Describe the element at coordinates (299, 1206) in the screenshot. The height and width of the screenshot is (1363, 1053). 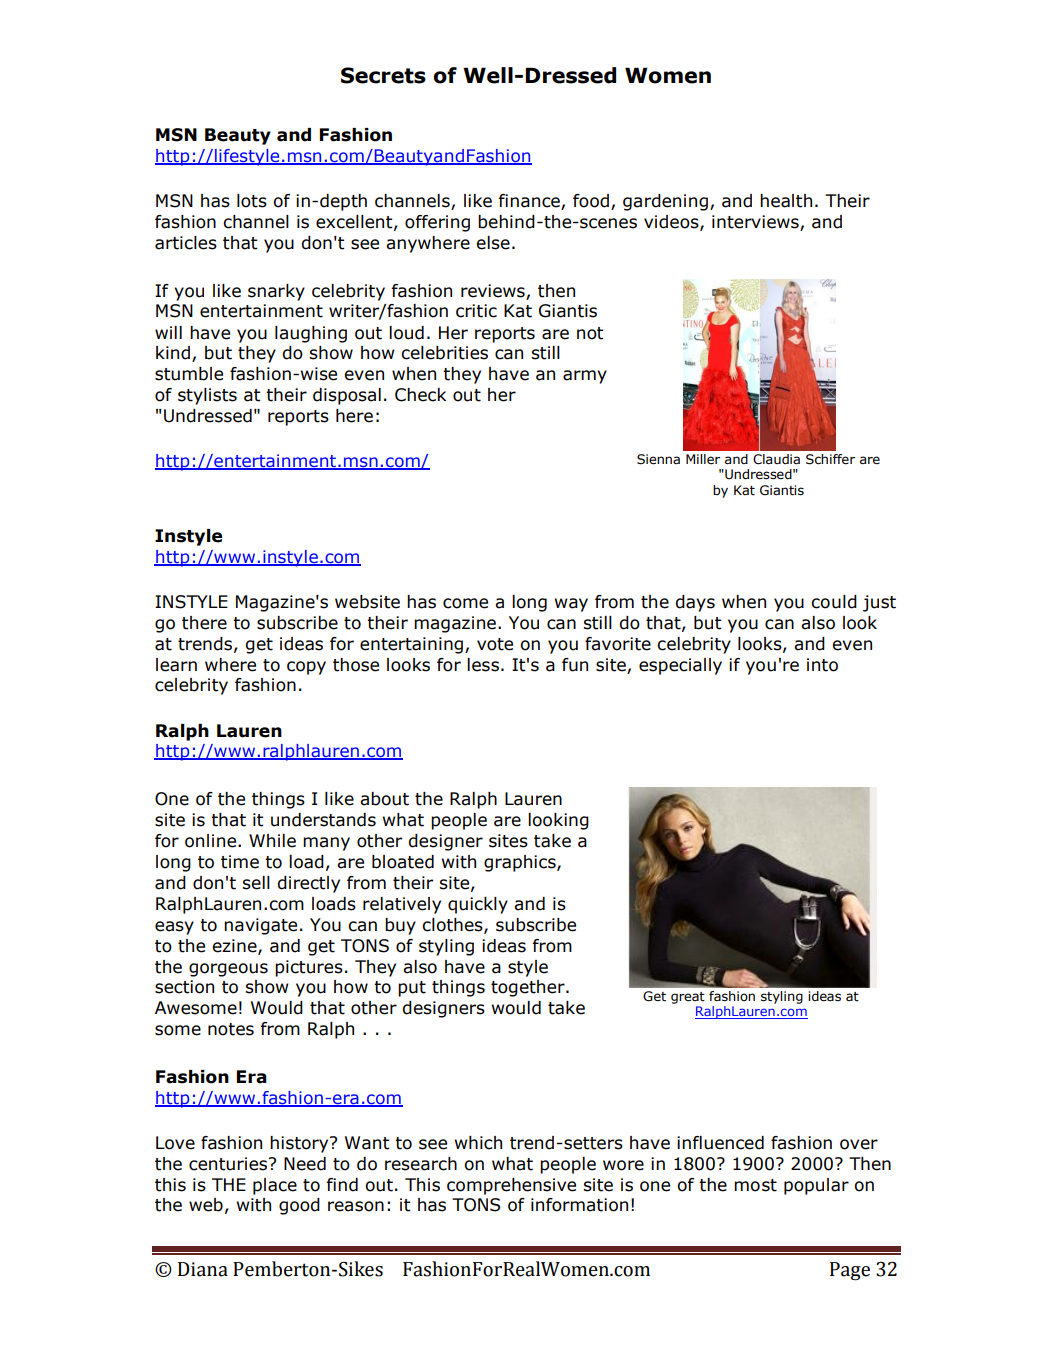
I see `good` at that location.
